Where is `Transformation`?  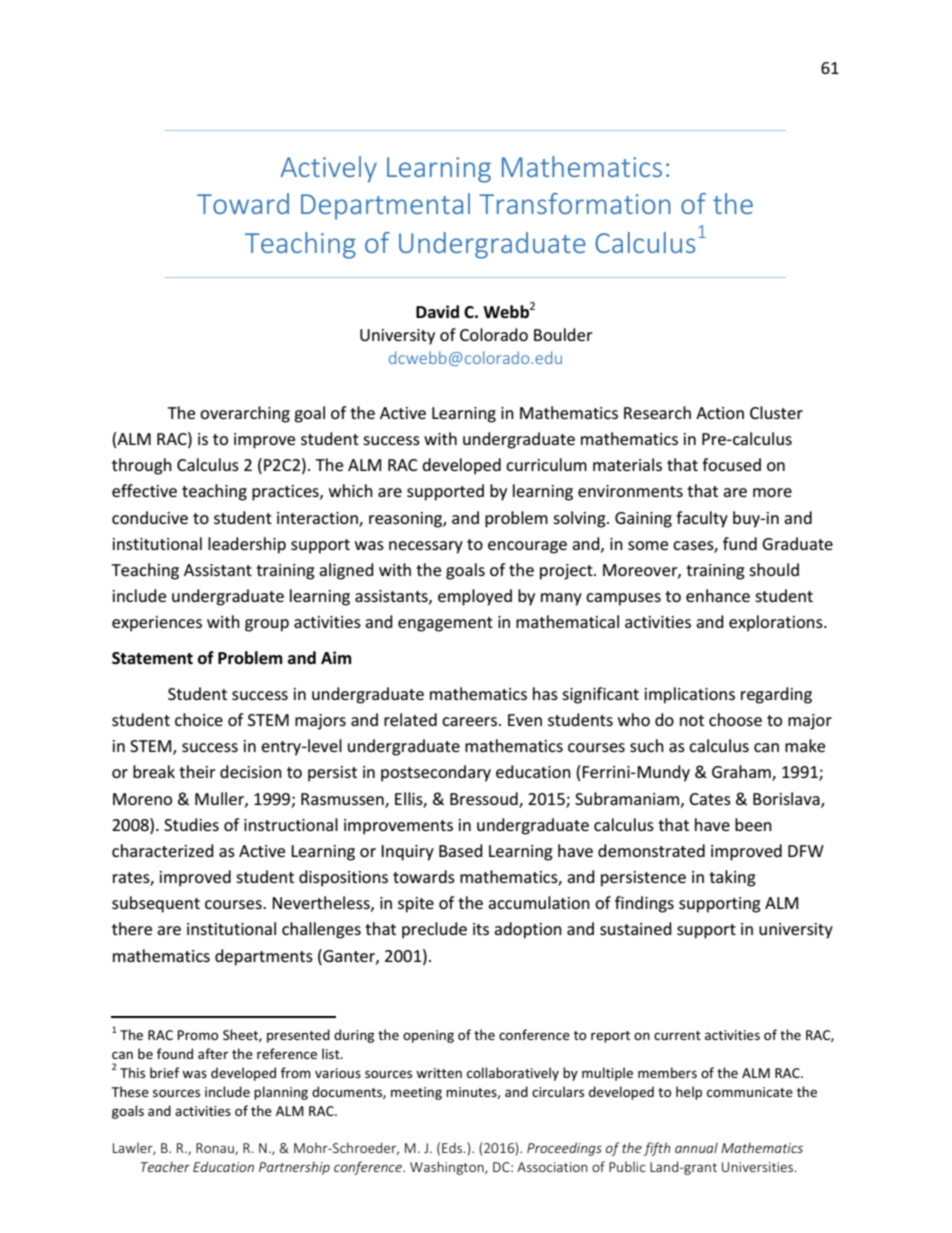
Transformation is located at coordinates (575, 203).
